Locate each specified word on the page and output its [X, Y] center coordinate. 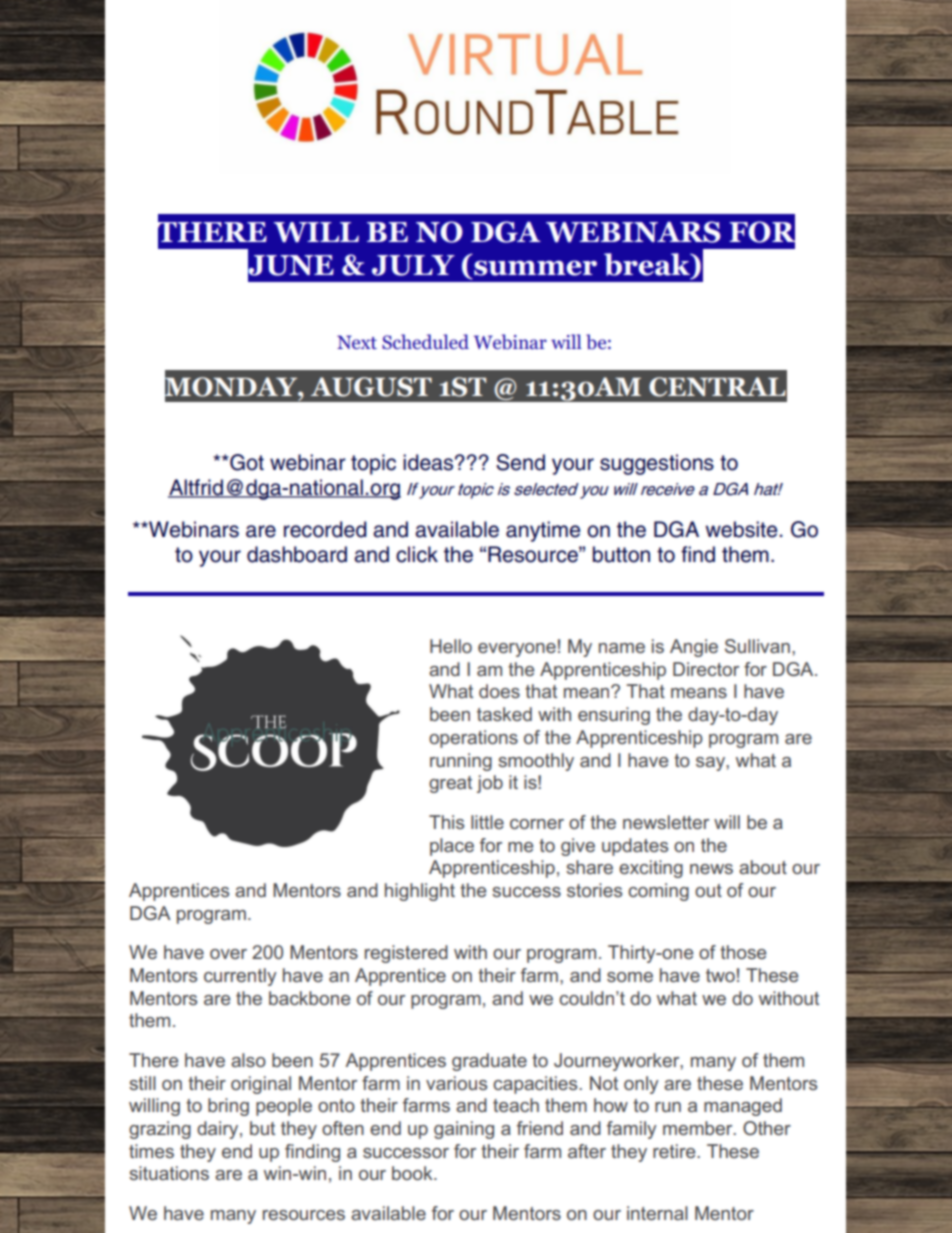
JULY [413, 265]
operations [473, 739]
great [450, 784]
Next [357, 342]
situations [169, 1173]
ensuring [614, 716]
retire [675, 1151]
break [648, 265]
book [413, 1173]
